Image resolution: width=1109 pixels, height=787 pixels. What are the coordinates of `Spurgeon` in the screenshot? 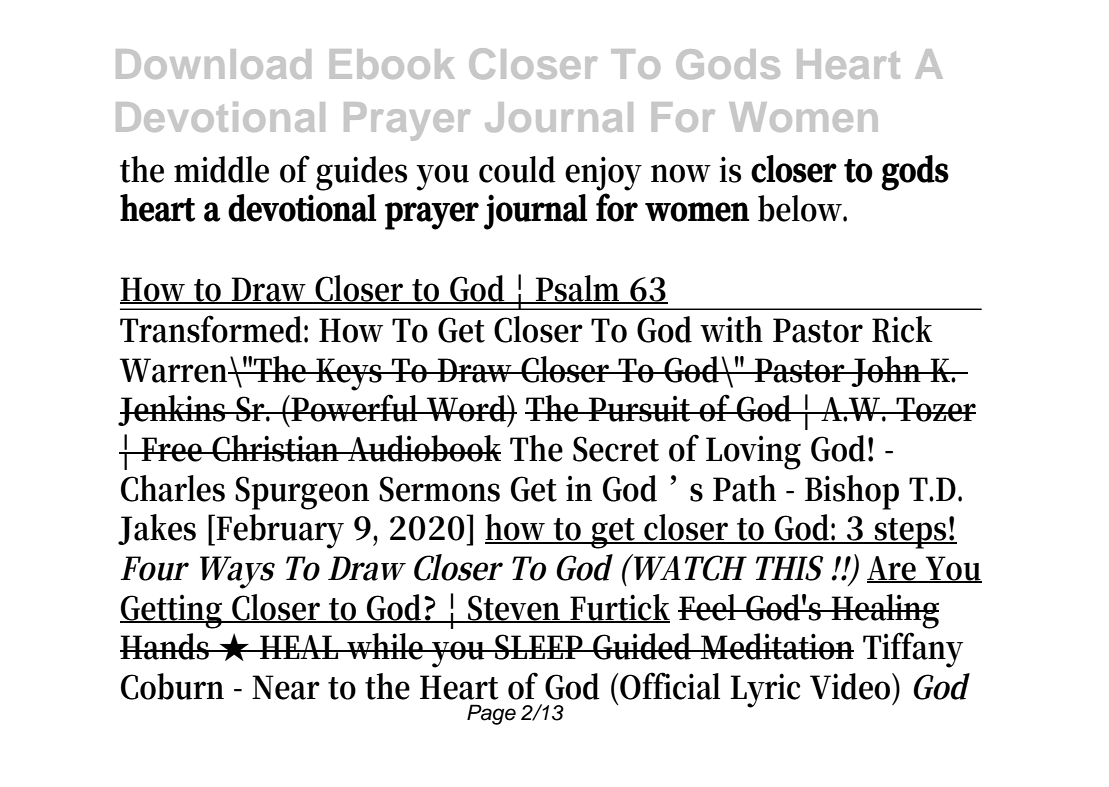 It's located at (302, 493).
